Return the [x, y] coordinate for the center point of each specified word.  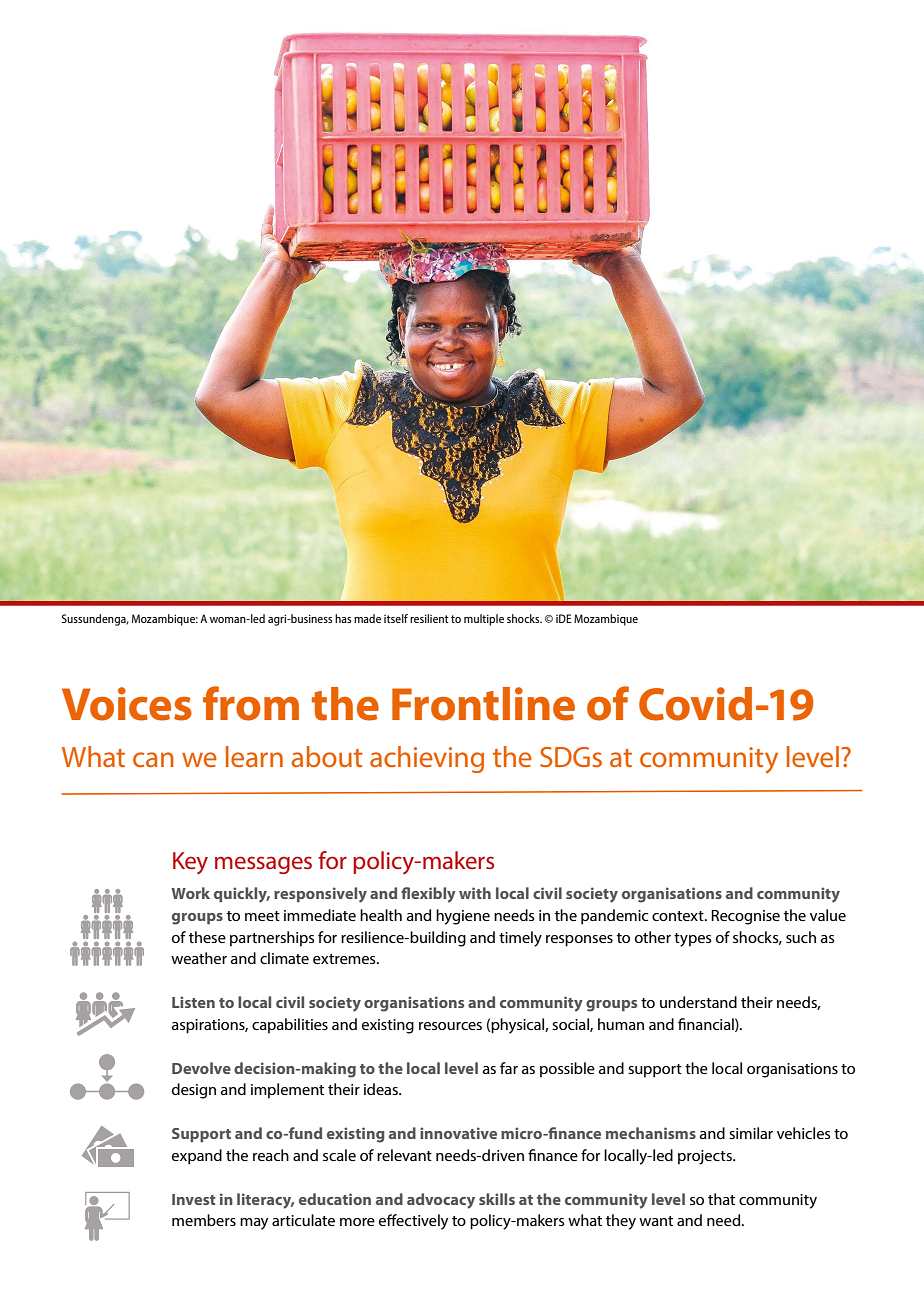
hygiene [463, 917]
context [679, 916]
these [207, 937]
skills [497, 1199]
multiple [484, 620]
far [509, 1068]
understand [698, 1002]
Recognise [745, 917]
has [343, 618]
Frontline [483, 704]
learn [254, 756]
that [721, 1199]
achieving [427, 759]
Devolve [201, 1068]
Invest [194, 1199]
